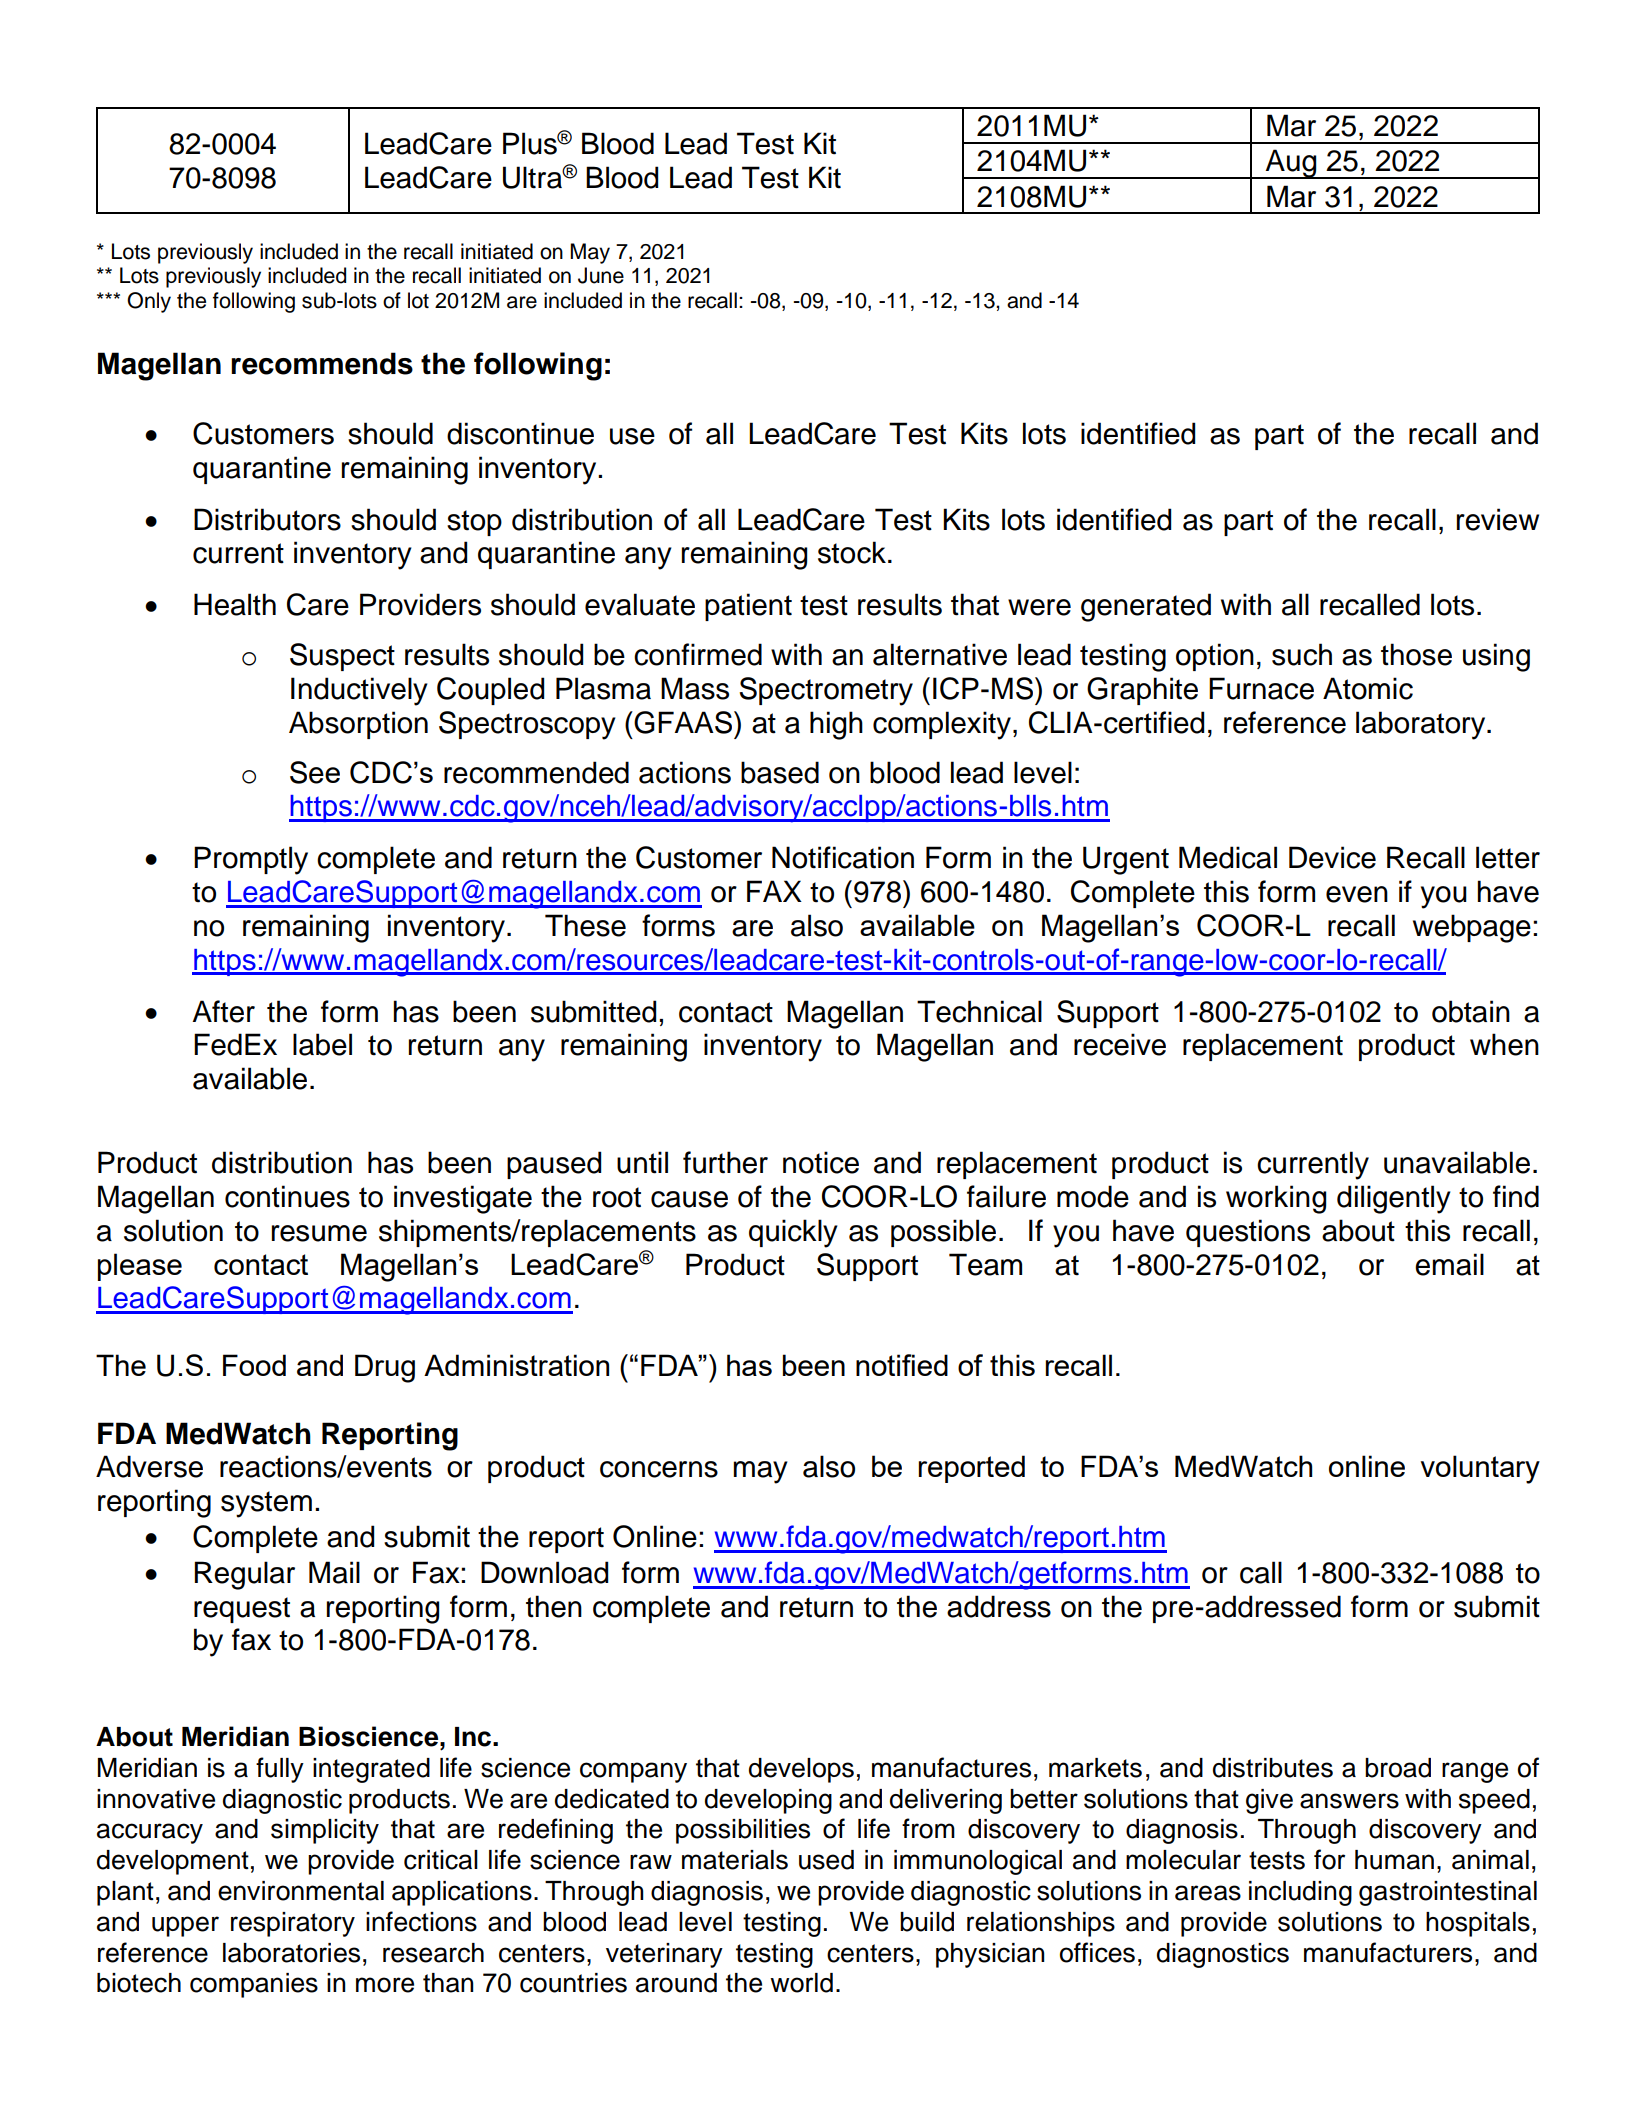 The width and height of the image is (1636, 2118). I want to click on See, so click(315, 772).
